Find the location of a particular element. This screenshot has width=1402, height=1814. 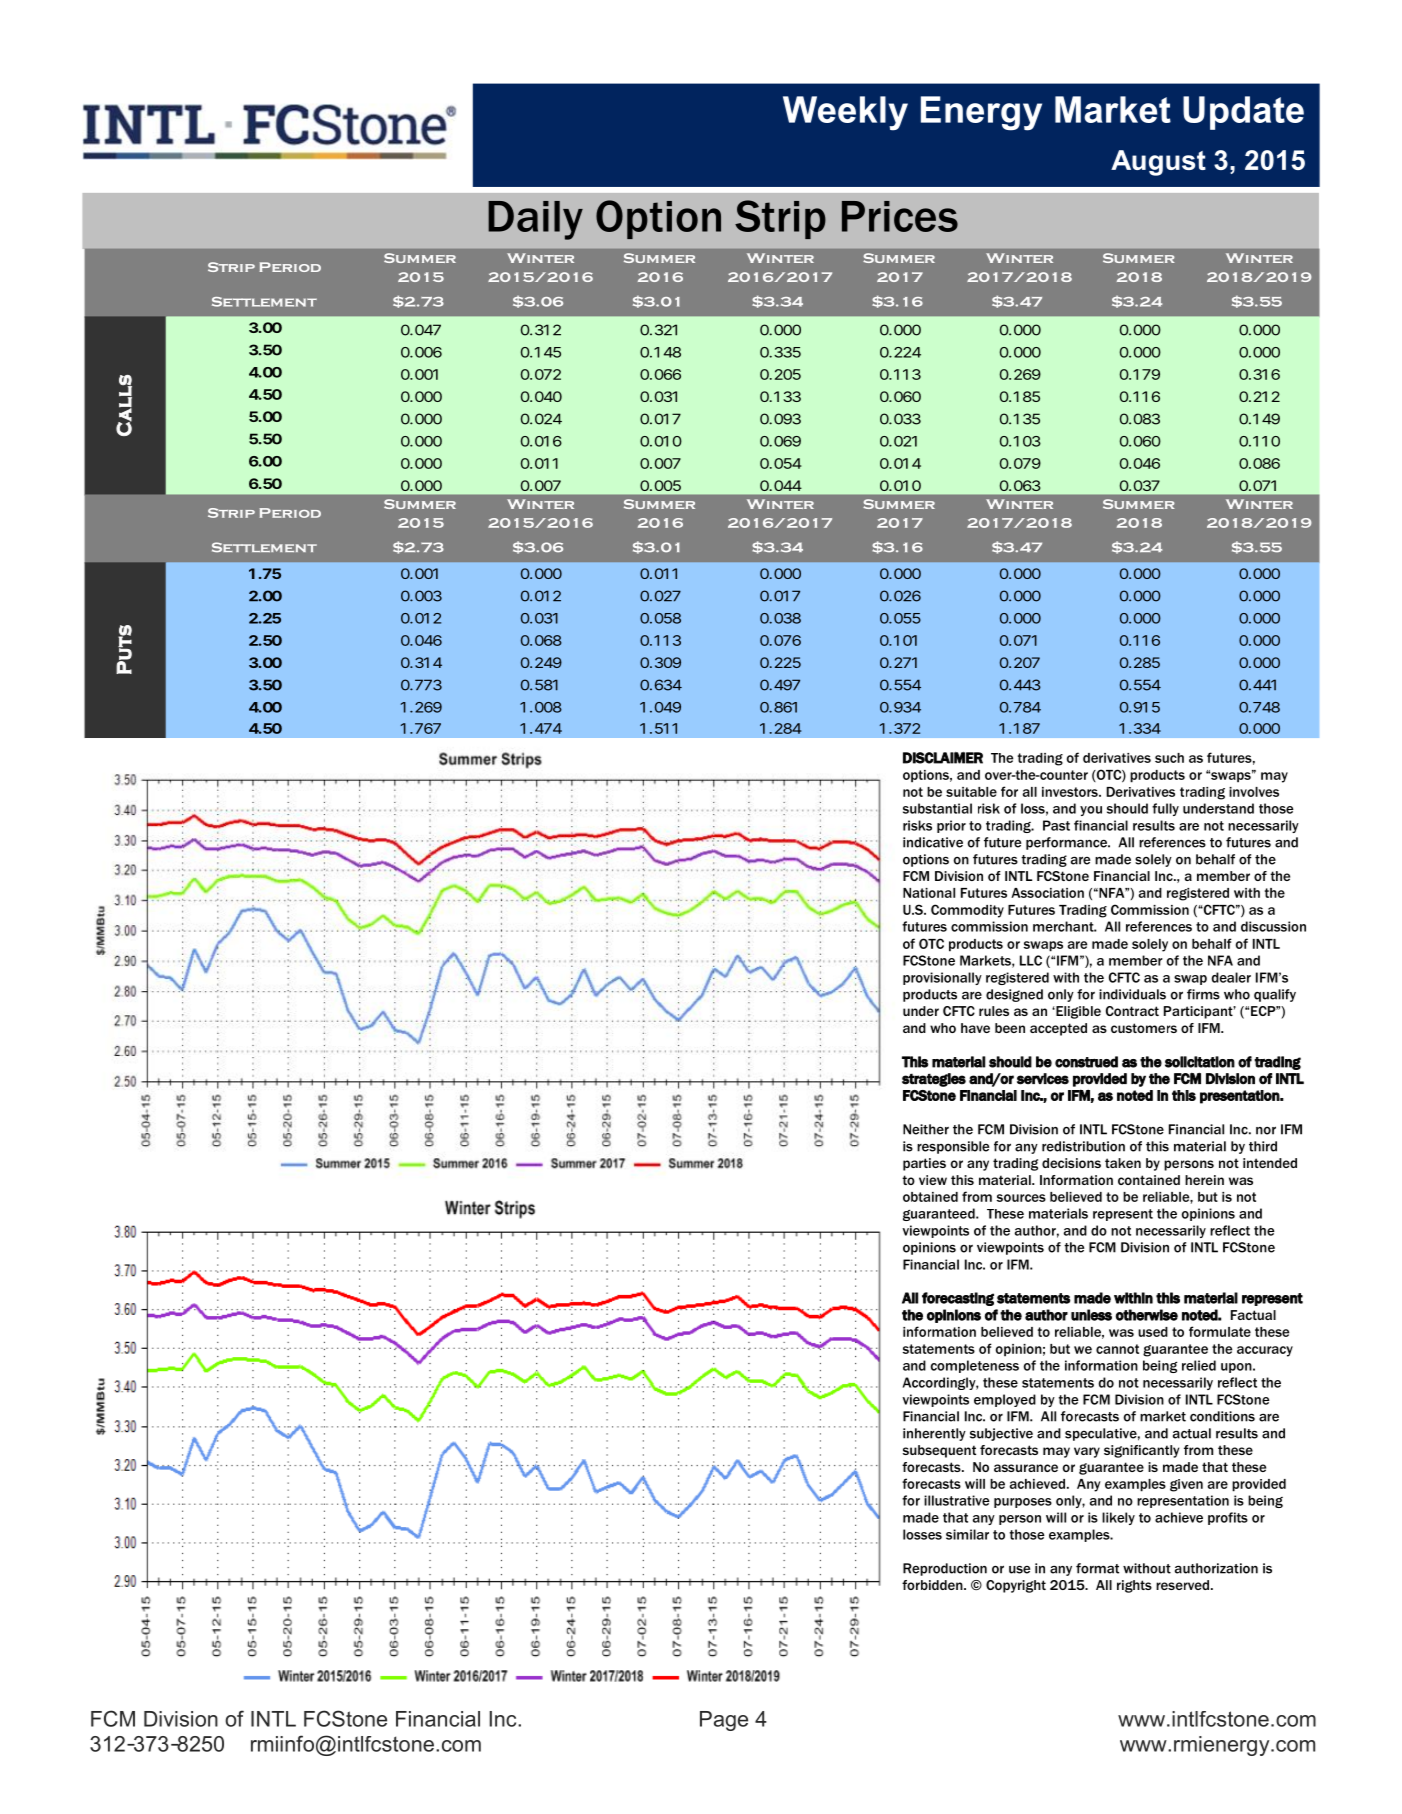

Page is located at coordinates (724, 1721).
